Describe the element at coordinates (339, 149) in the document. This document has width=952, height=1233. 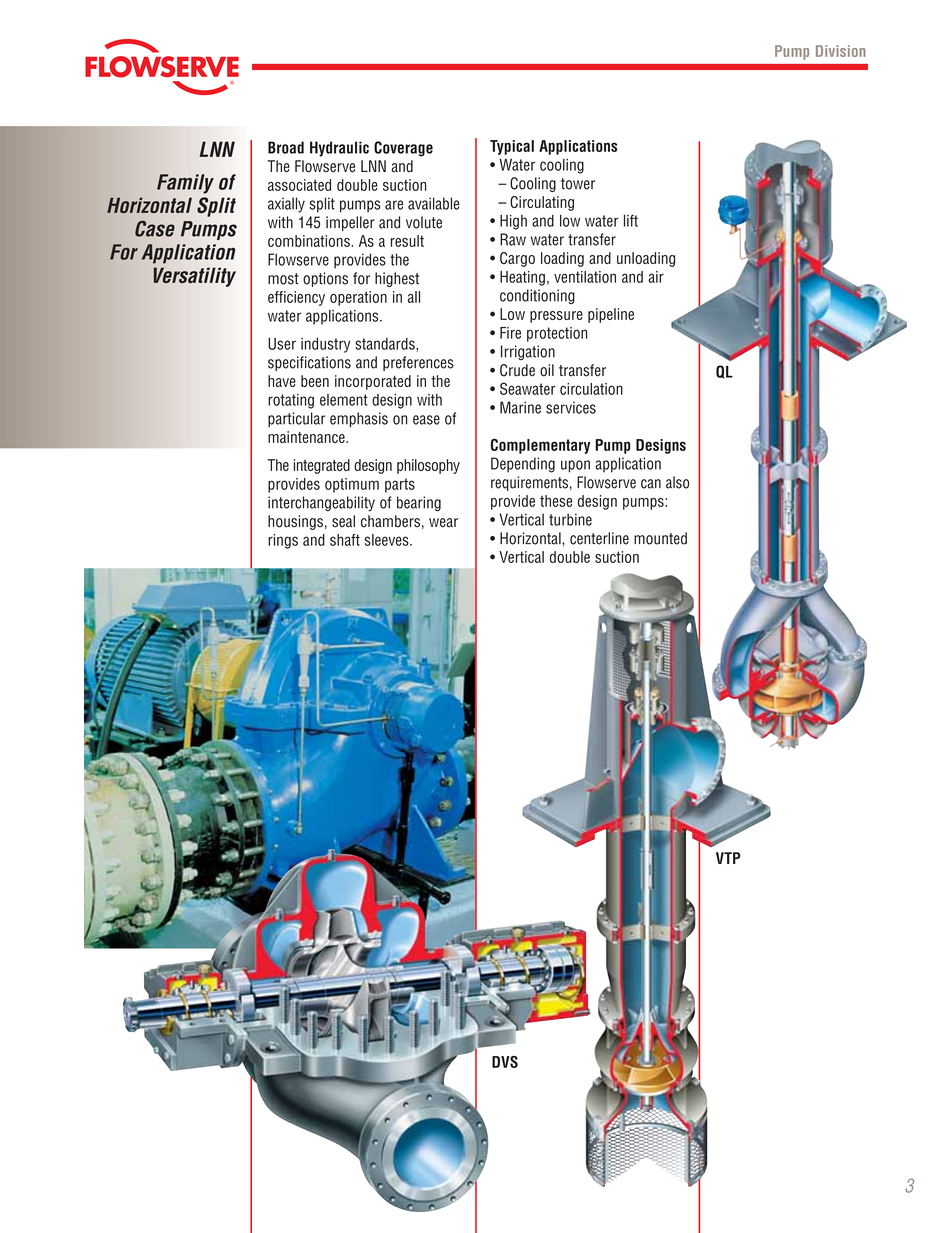
I see `Hydraulic` at that location.
